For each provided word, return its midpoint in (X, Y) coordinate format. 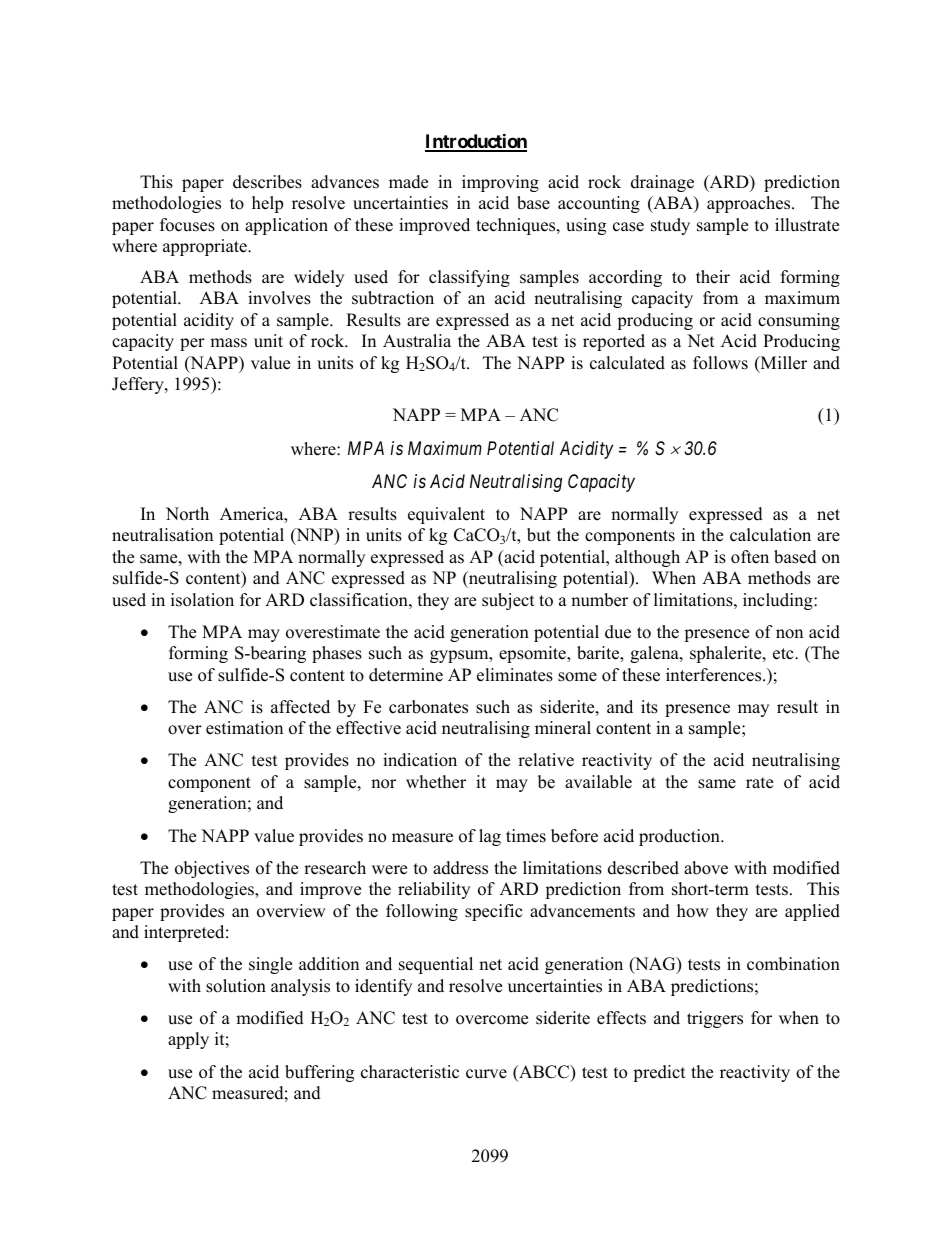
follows (720, 363)
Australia (417, 341)
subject (508, 601)
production (680, 837)
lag (490, 837)
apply (188, 1040)
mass (228, 343)
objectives (212, 869)
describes (267, 182)
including (779, 601)
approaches (750, 204)
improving (500, 183)
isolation (202, 600)
